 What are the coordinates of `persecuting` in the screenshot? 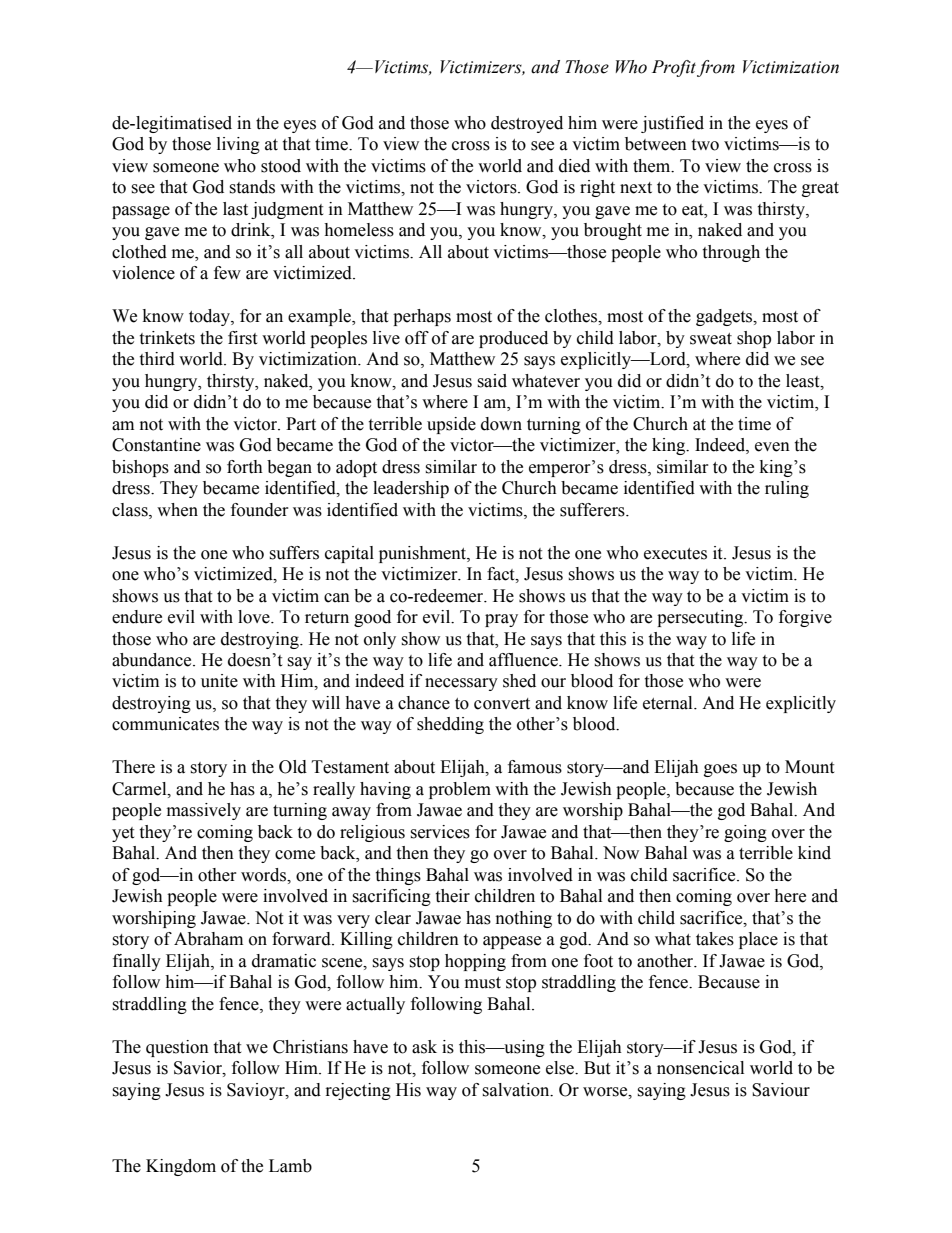 It's located at (701, 618).
